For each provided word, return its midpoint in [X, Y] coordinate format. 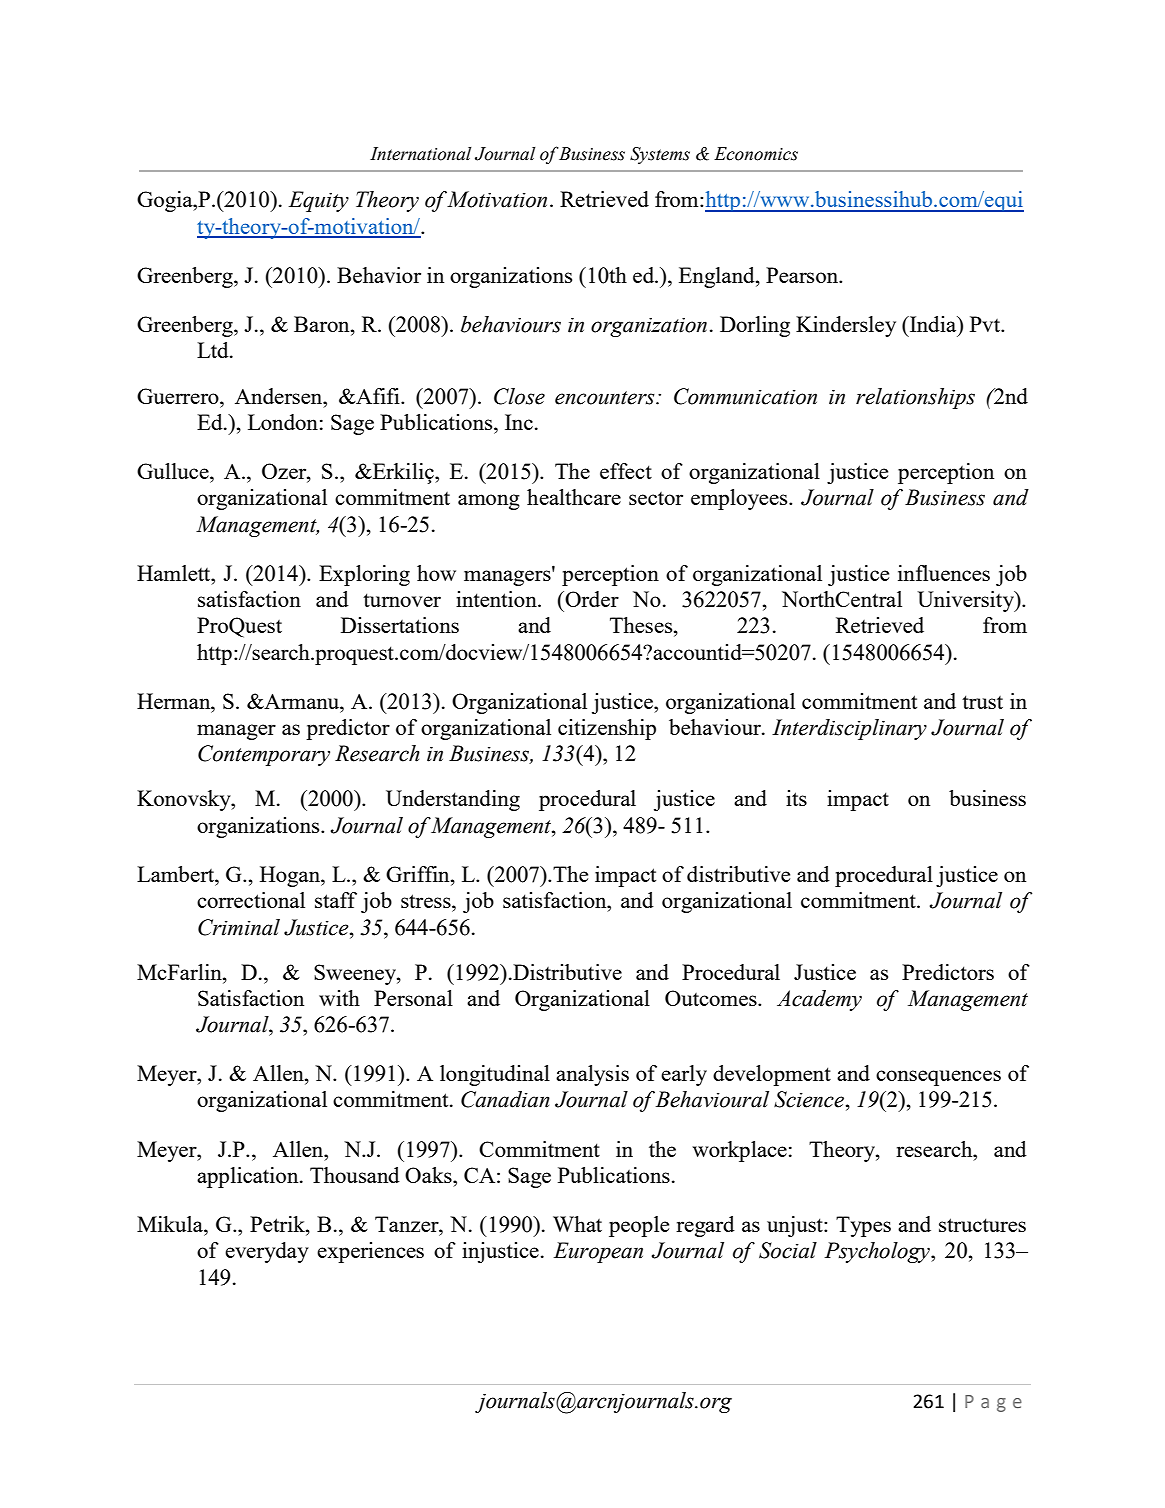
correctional [251, 900]
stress [427, 901]
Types [863, 1226]
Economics [756, 154]
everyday [267, 1252]
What [577, 1224]
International [421, 154]
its [796, 798]
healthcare [574, 497]
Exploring [364, 575]
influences [944, 573]
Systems [660, 155]
